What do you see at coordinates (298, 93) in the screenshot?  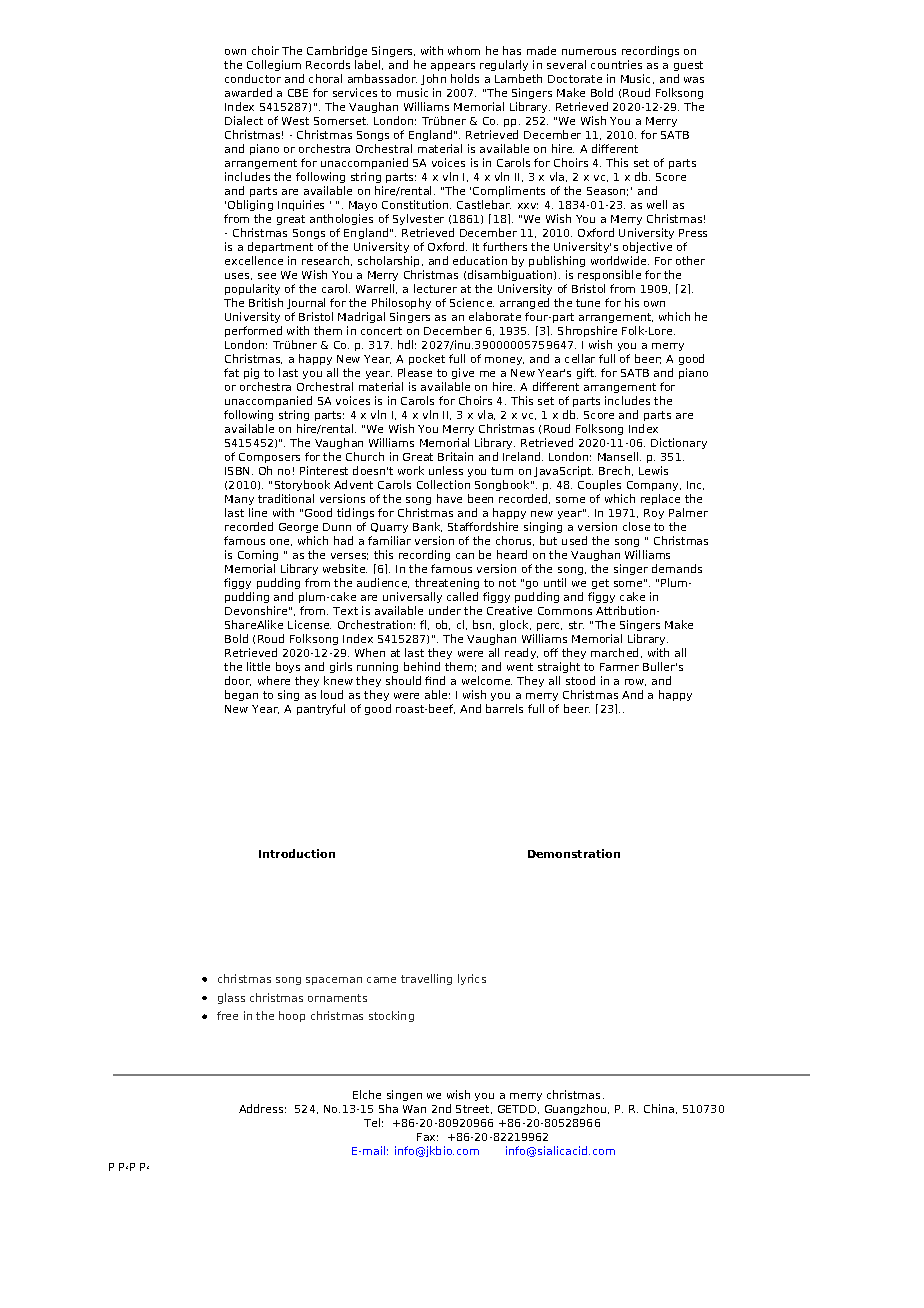 I see `CBE` at bounding box center [298, 93].
